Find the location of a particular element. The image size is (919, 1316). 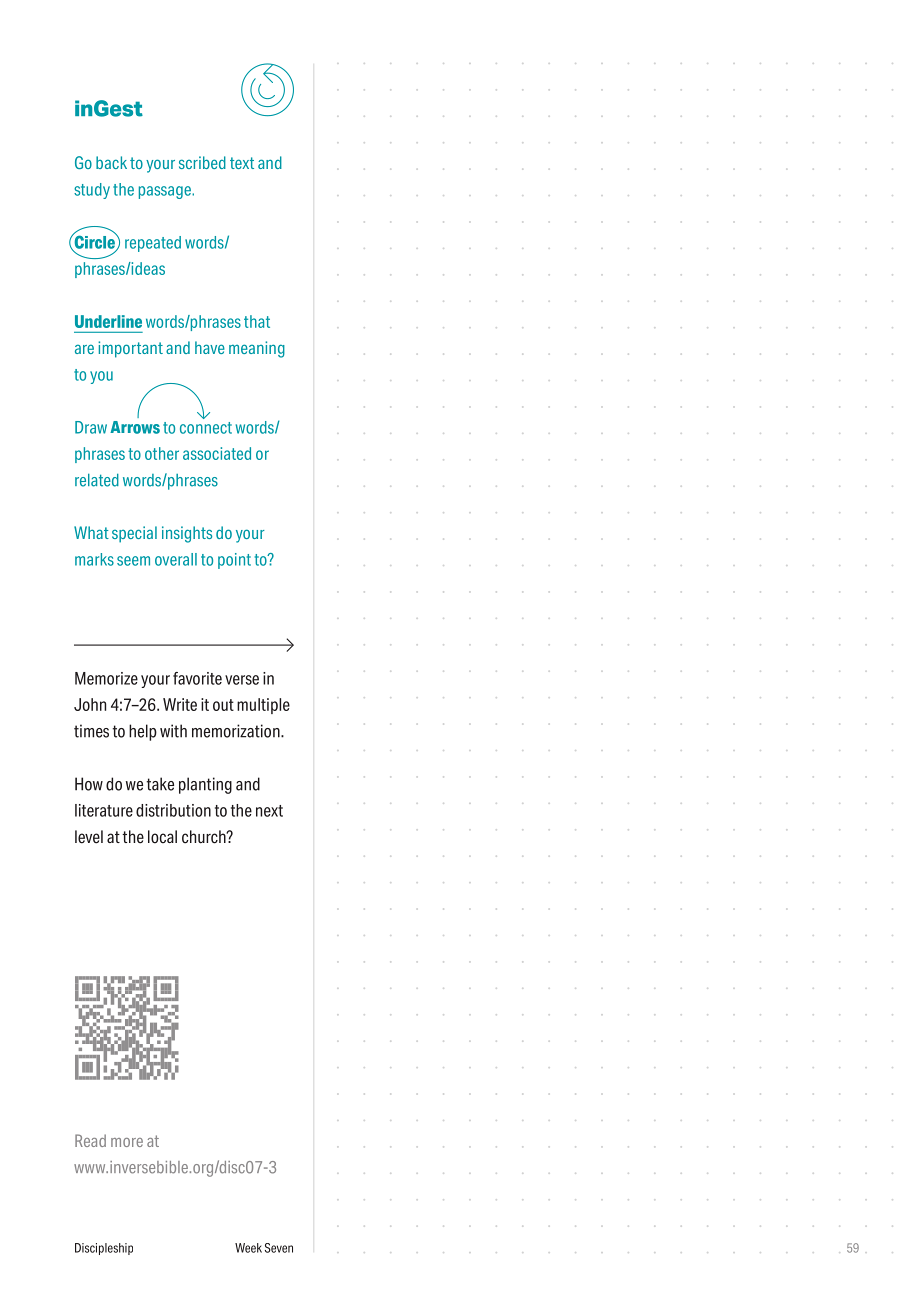

point is located at coordinates (234, 561).
